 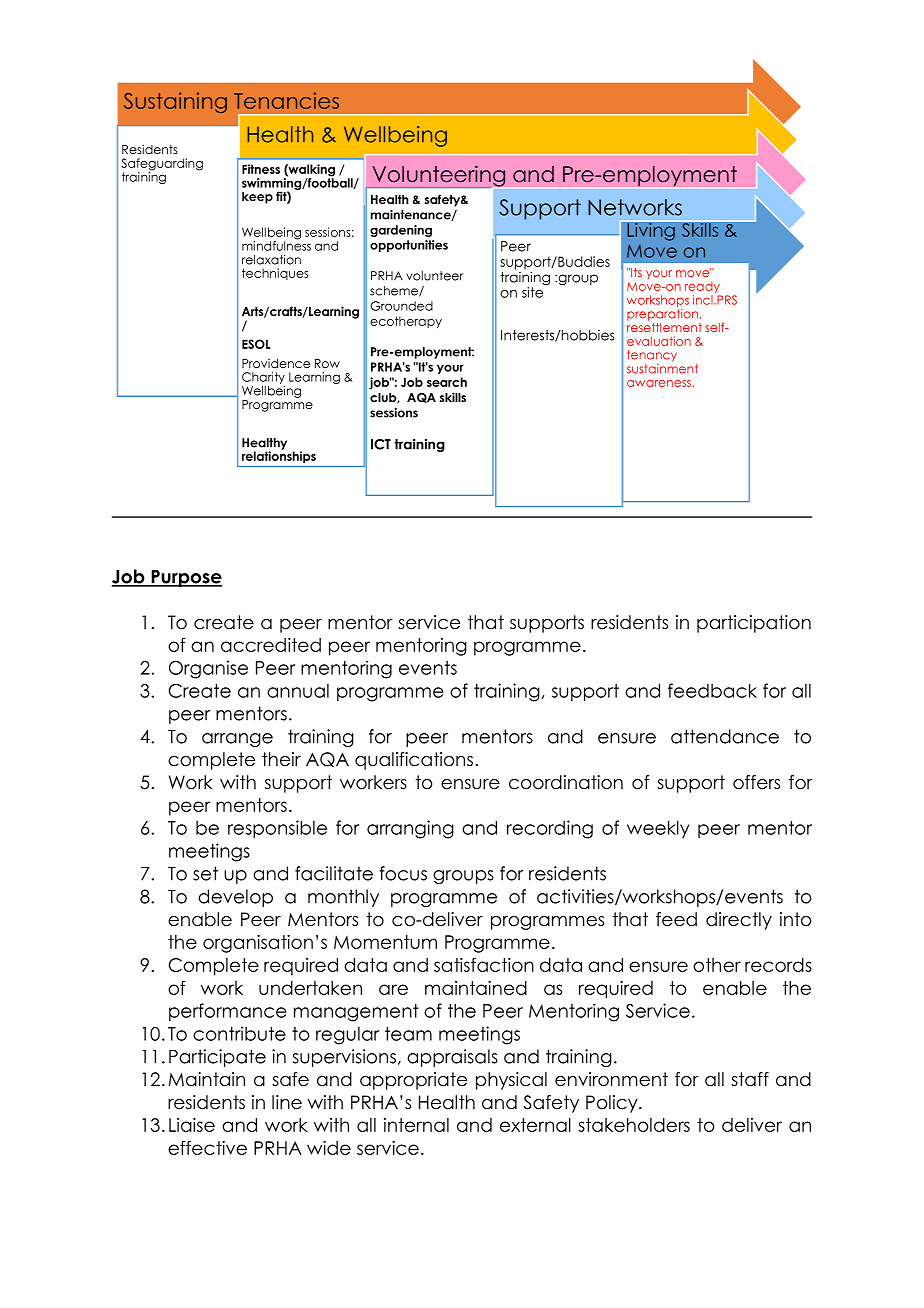 What do you see at coordinates (662, 367) in the document?
I see `sustainment` at bounding box center [662, 367].
